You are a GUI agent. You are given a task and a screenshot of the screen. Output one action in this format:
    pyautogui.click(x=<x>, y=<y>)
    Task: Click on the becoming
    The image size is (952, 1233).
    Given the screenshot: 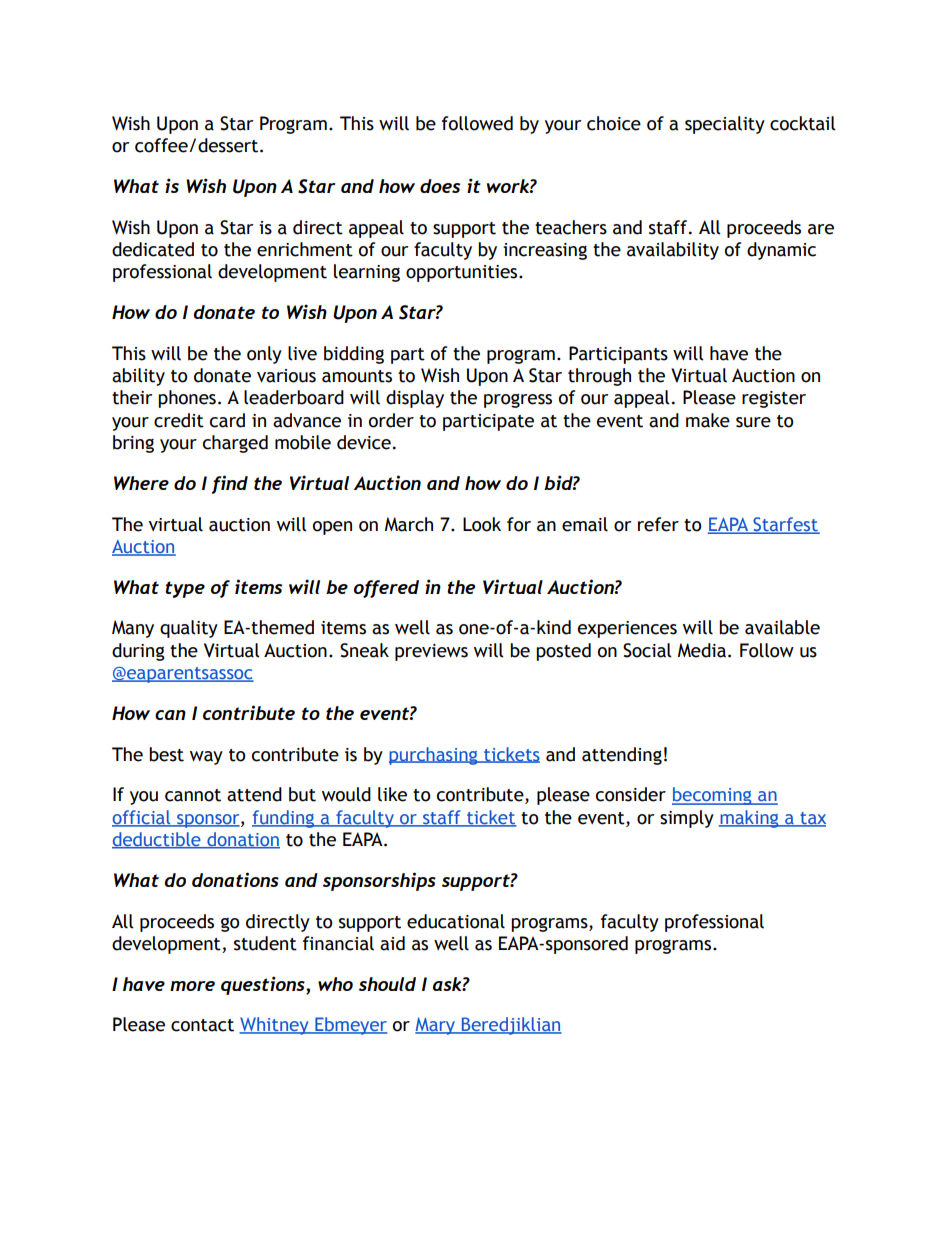 What is the action you would take?
    pyautogui.click(x=713, y=796)
